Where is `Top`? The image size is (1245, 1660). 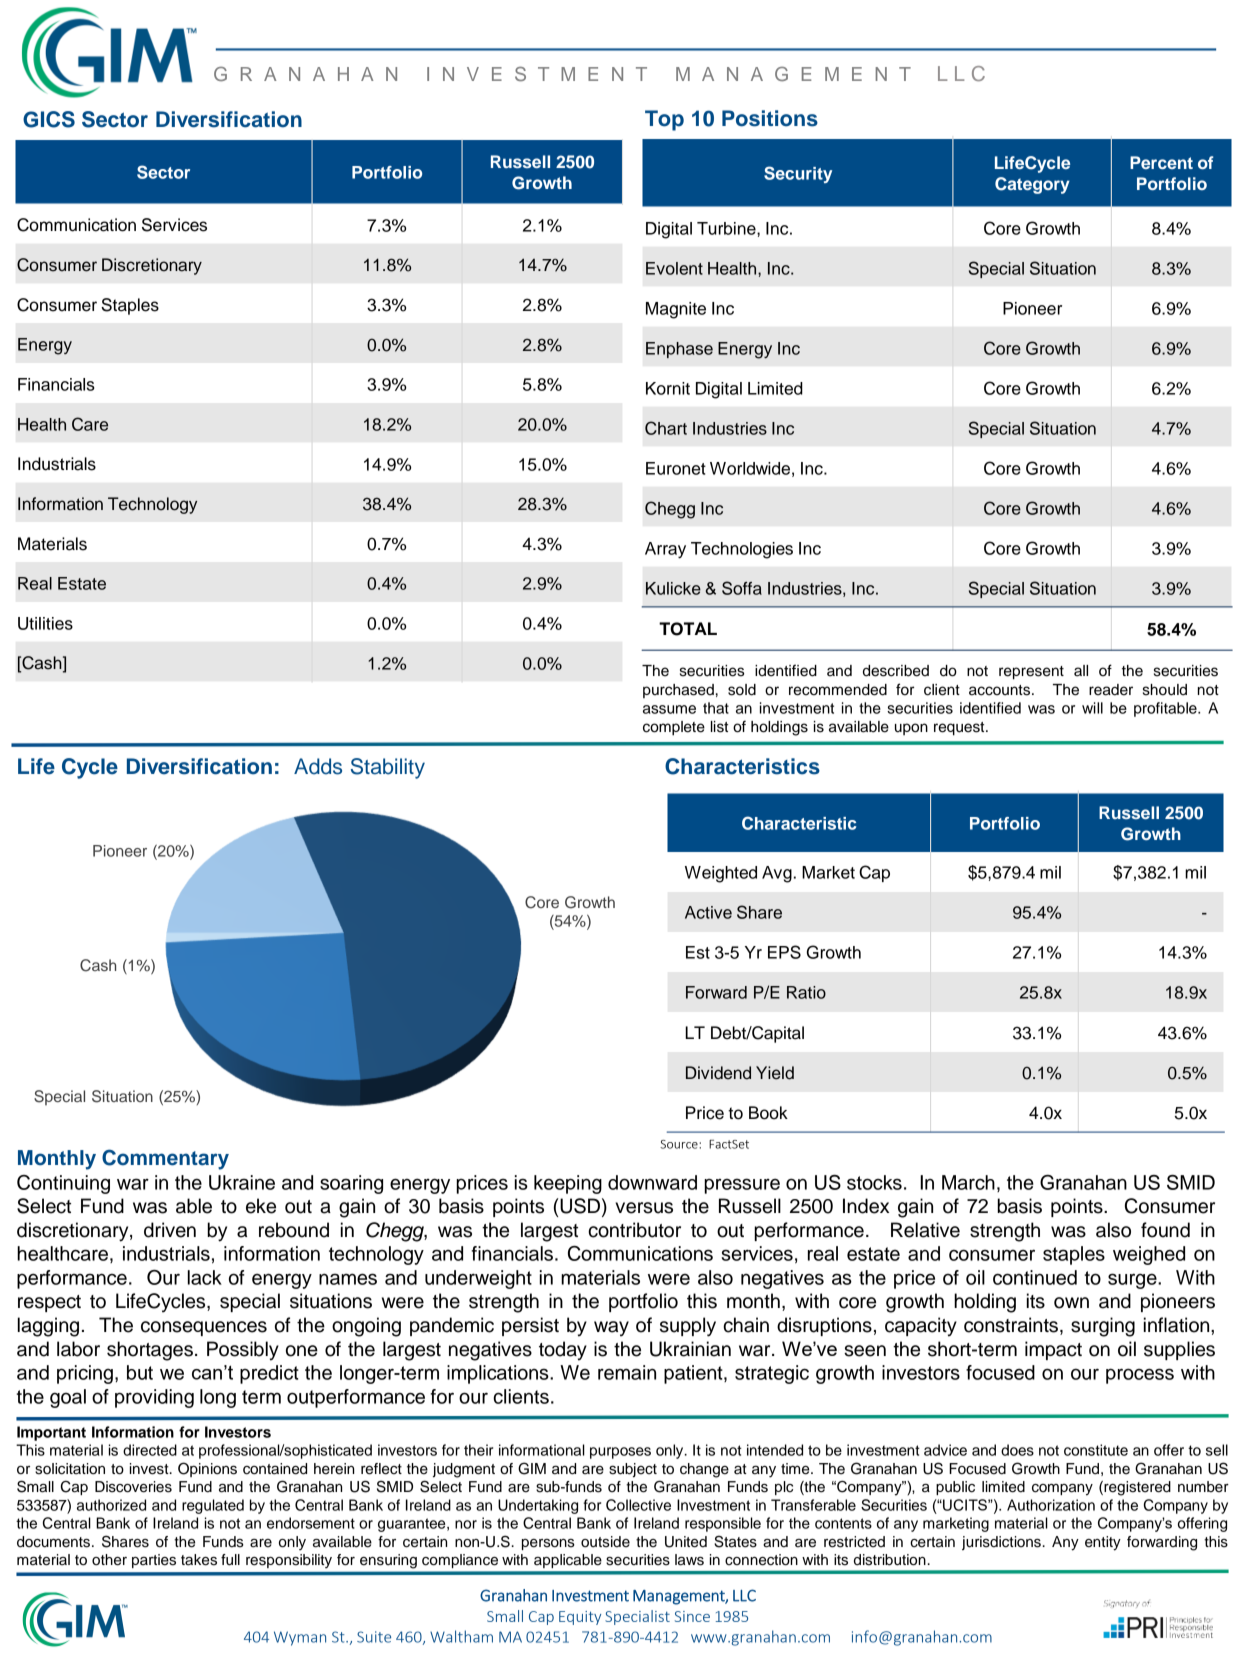 Top is located at coordinates (664, 120).
